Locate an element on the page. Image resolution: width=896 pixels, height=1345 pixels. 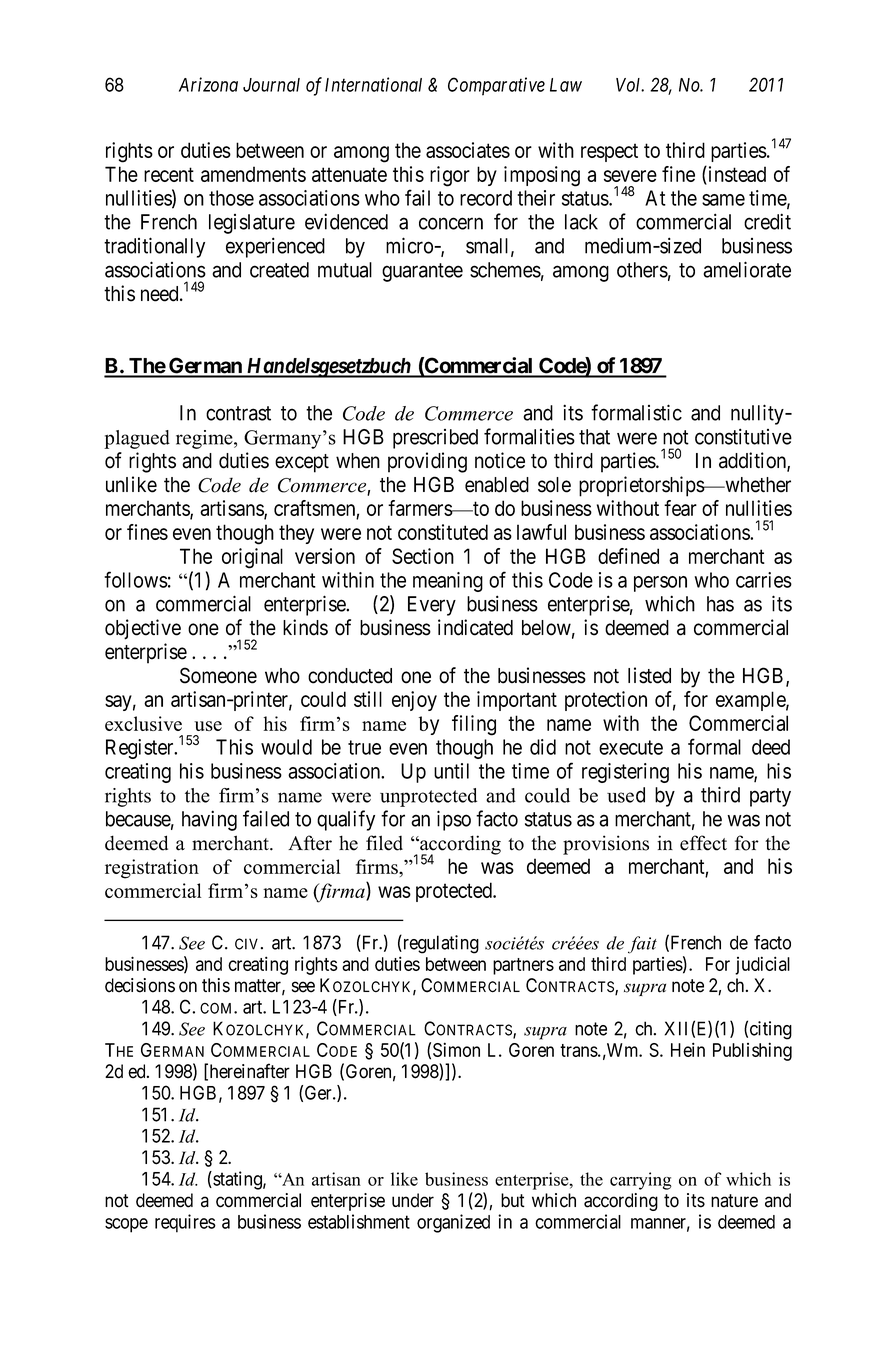
Comparative is located at coordinates (496, 86).
